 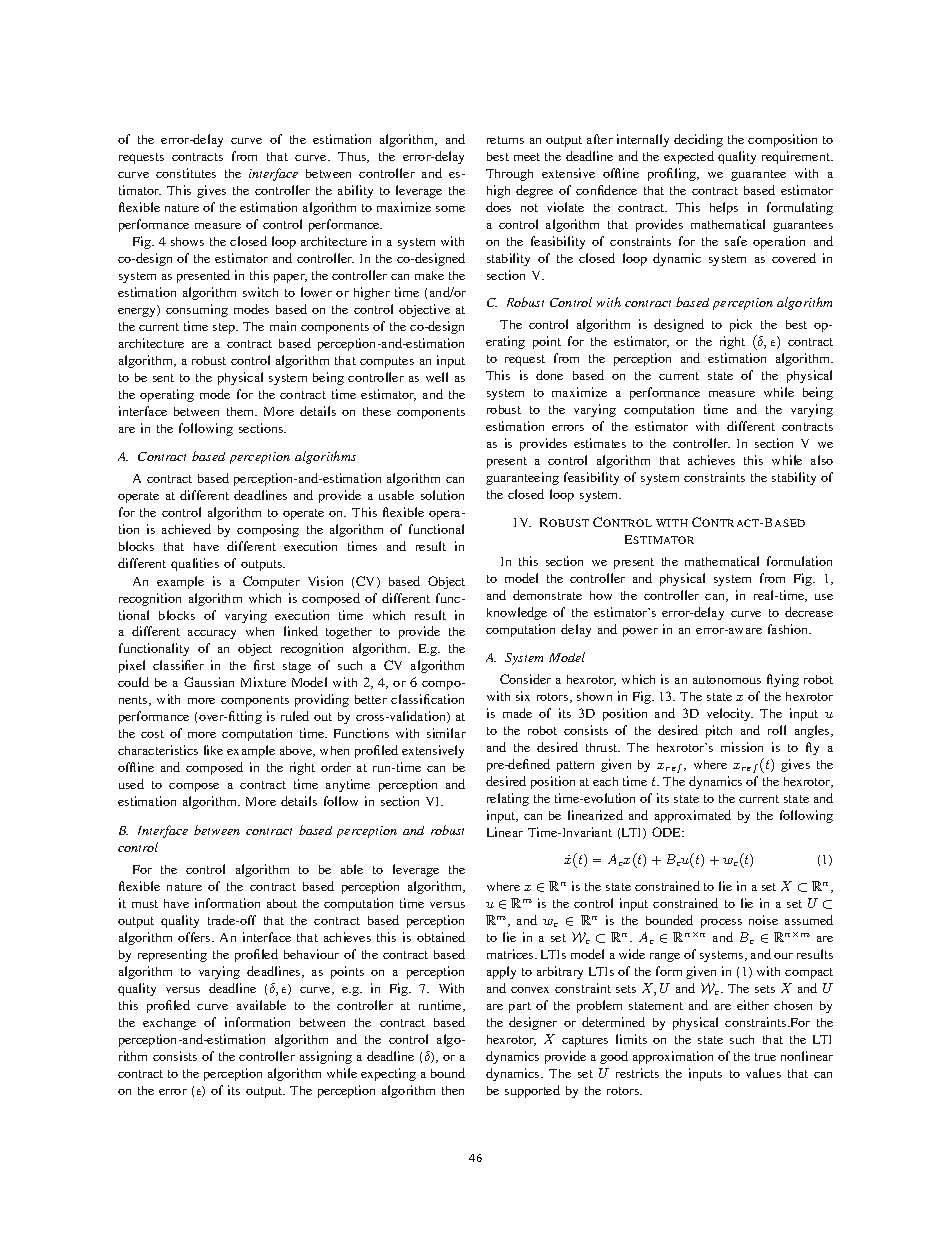 What do you see at coordinates (517, 613) in the screenshot?
I see `knowledge` at bounding box center [517, 613].
